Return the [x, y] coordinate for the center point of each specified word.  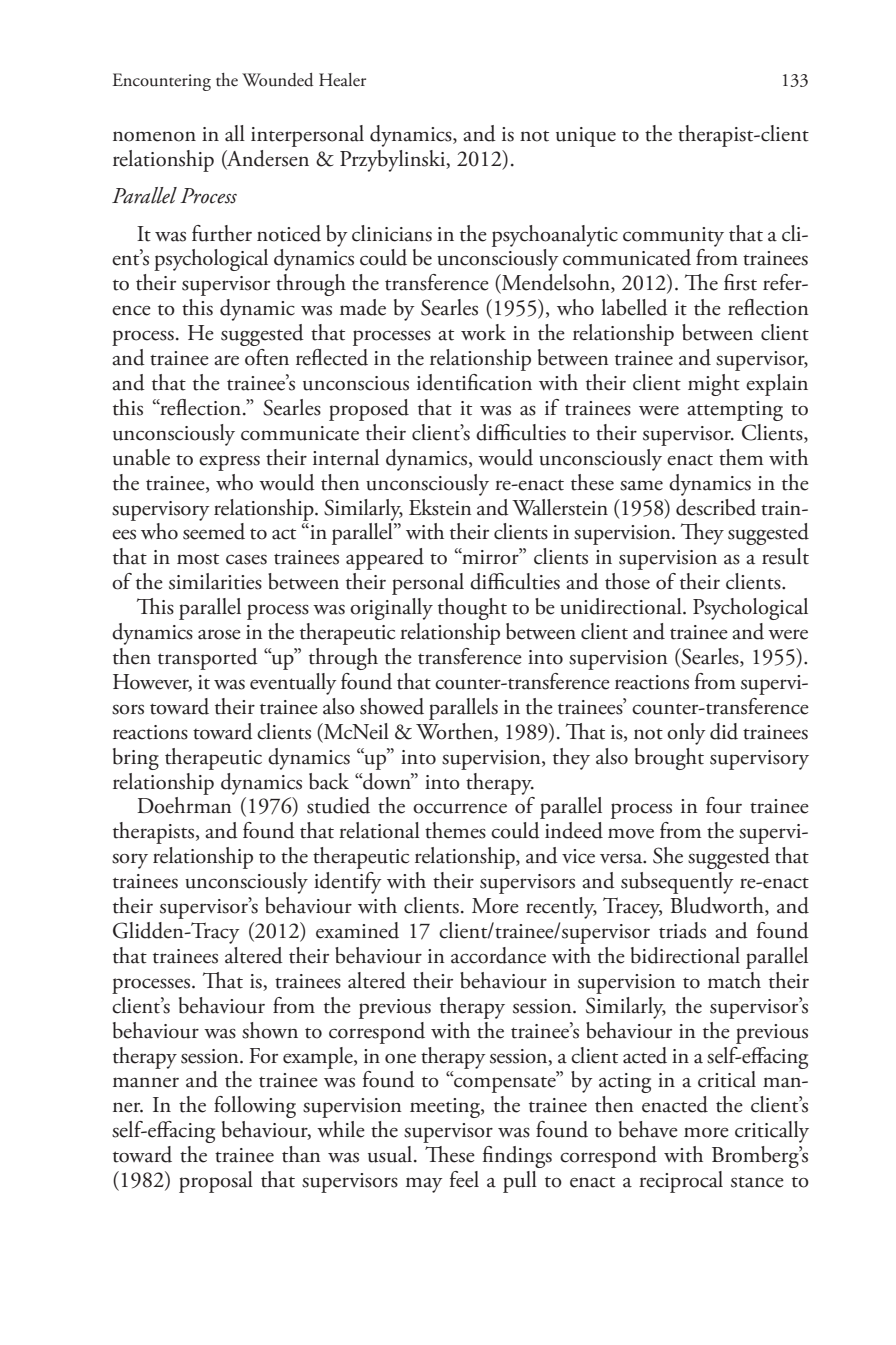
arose [219, 634]
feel [464, 1179]
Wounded [277, 80]
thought [472, 609]
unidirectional [622, 606]
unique [586, 137]
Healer [342, 80]
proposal [216, 1182]
